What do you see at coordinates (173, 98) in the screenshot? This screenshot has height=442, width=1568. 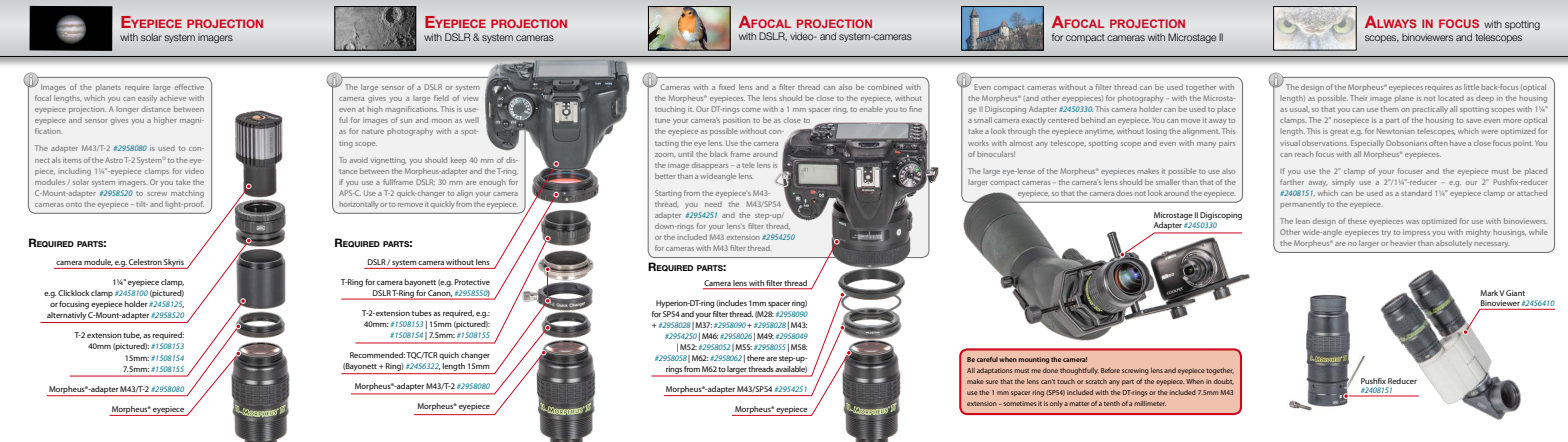 I see `achieve` at bounding box center [173, 98].
